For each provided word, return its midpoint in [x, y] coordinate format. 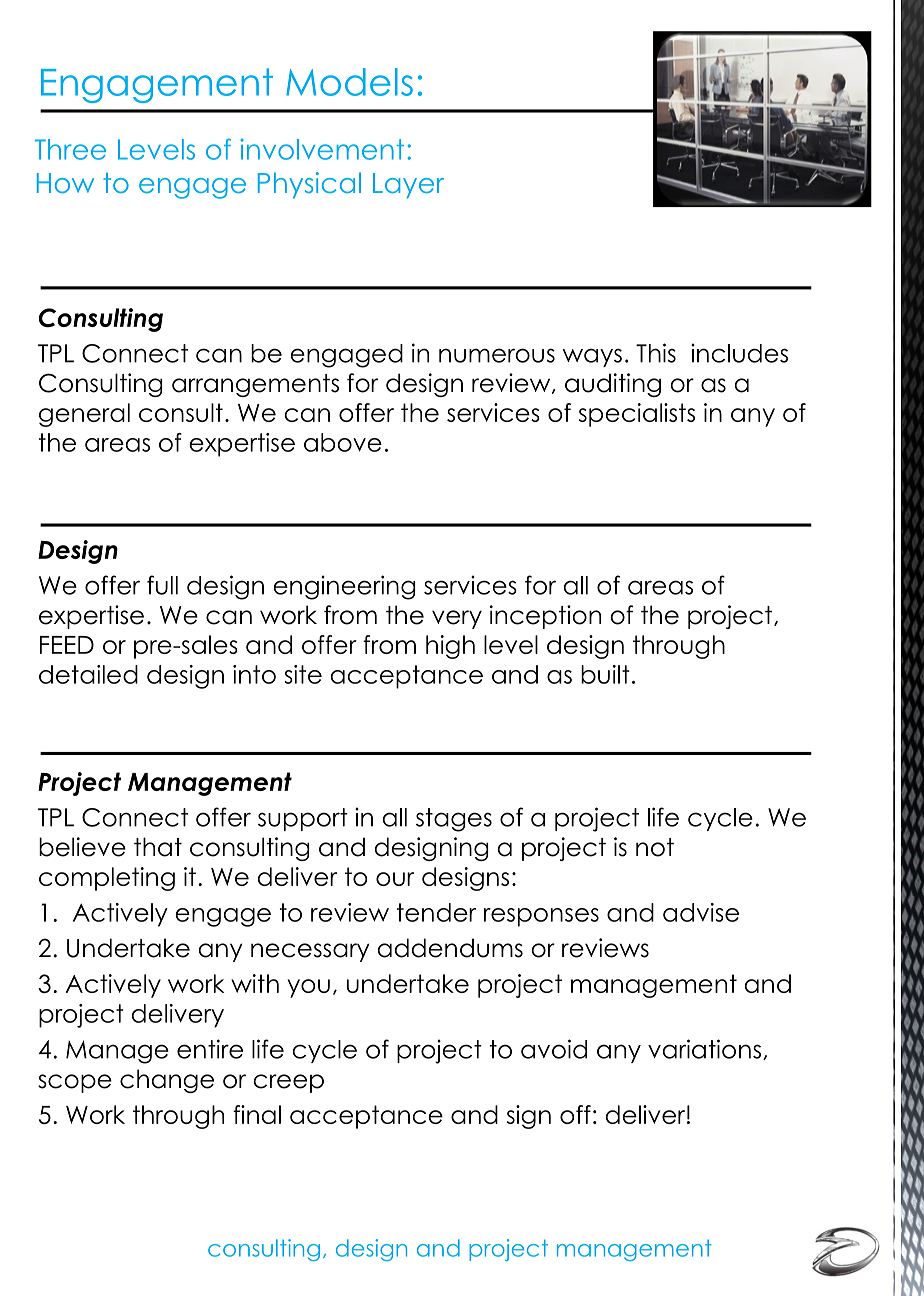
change [167, 1081]
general [84, 415]
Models [349, 82]
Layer [408, 186]
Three [70, 149]
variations [704, 1049]
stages [454, 820]
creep [288, 1083]
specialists [637, 415]
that [158, 847]
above [343, 442]
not [655, 847]
